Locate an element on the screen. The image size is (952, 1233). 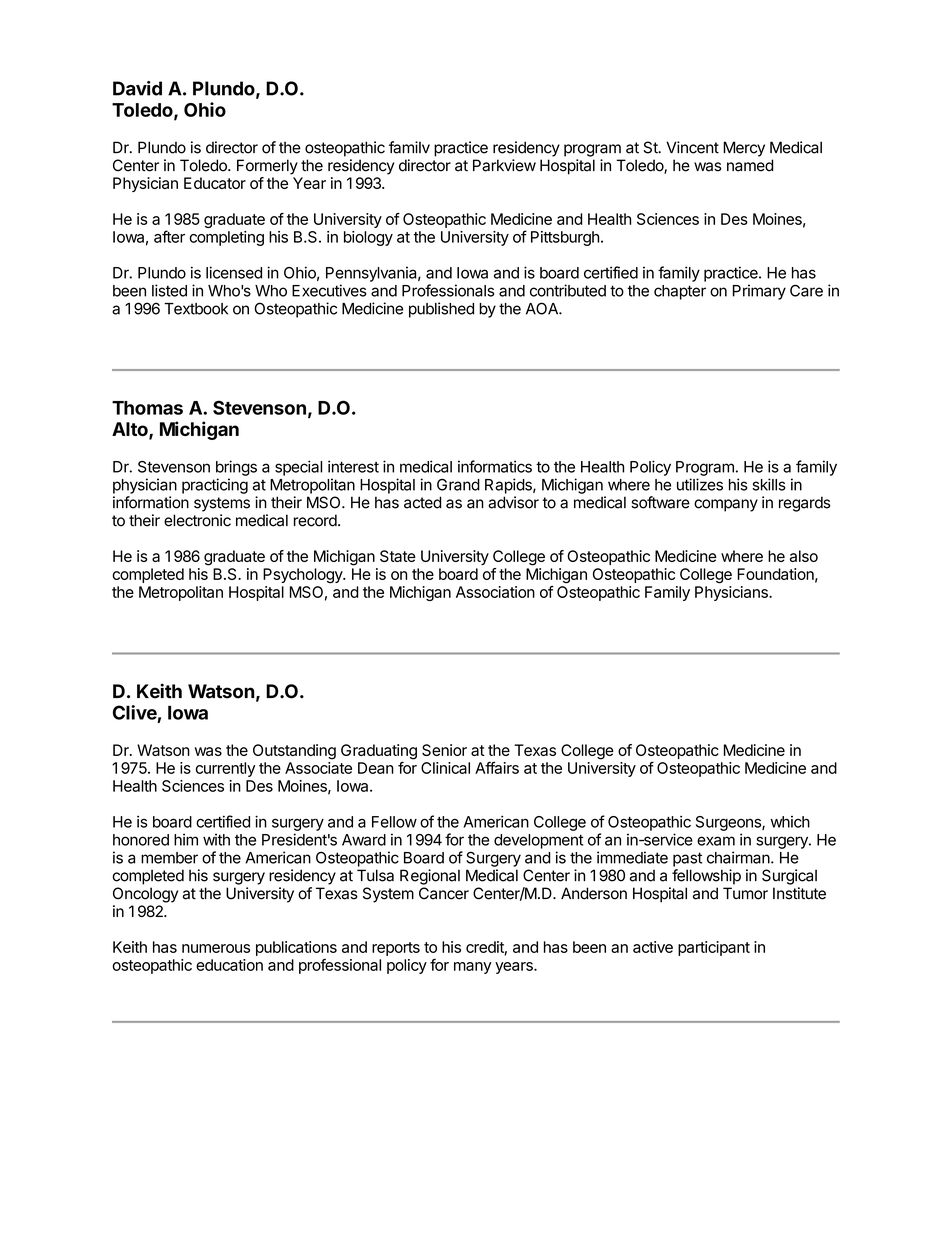
Parkview is located at coordinates (504, 165).
